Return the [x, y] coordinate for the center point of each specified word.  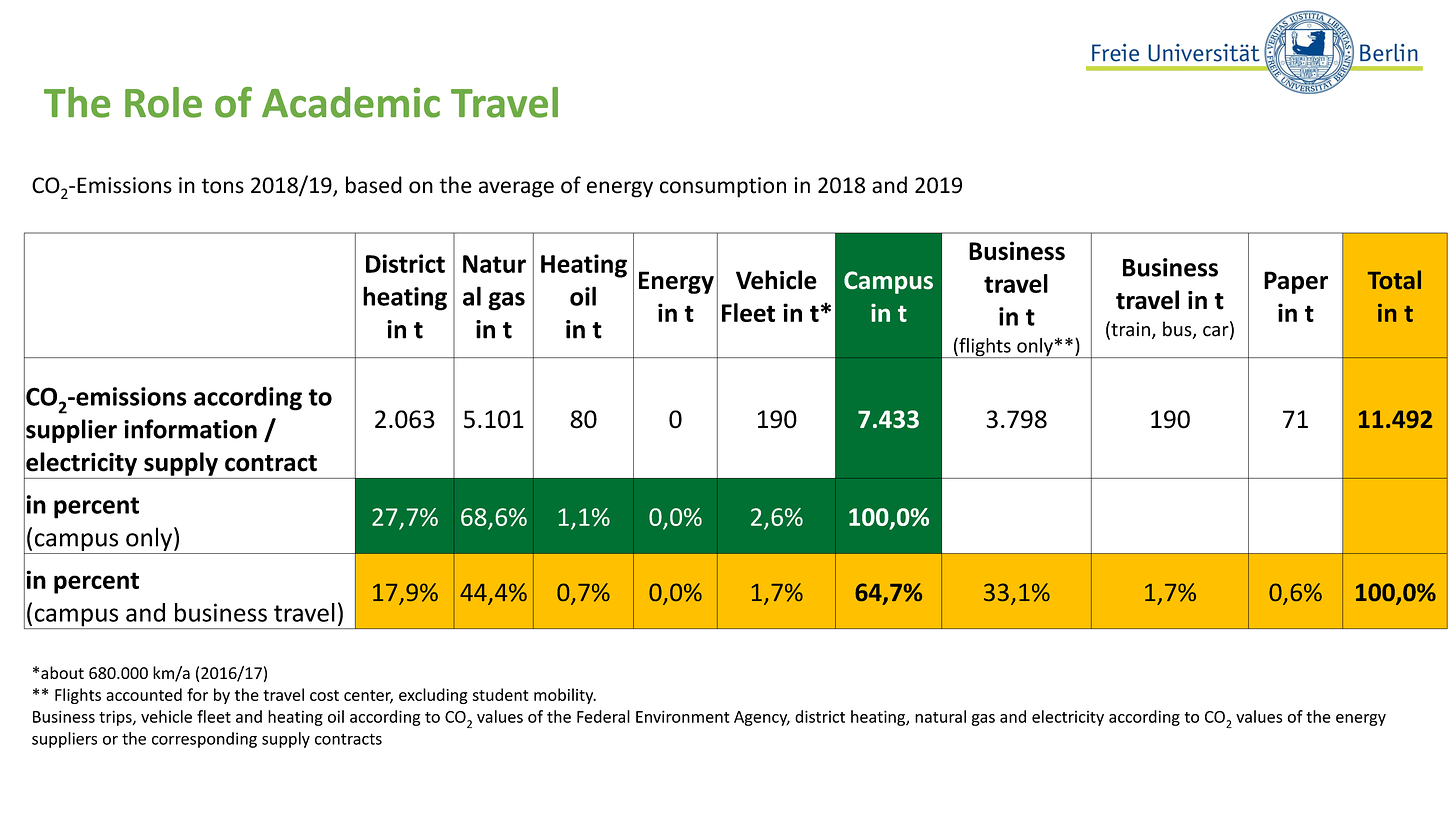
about [62, 672]
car [1217, 332]
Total [1394, 279]
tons [222, 186]
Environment [683, 716]
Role [163, 102]
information [190, 429]
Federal [603, 716]
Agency [762, 718]
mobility [565, 696]
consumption [723, 187]
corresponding [204, 740]
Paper [1296, 282]
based [374, 185]
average [516, 189]
